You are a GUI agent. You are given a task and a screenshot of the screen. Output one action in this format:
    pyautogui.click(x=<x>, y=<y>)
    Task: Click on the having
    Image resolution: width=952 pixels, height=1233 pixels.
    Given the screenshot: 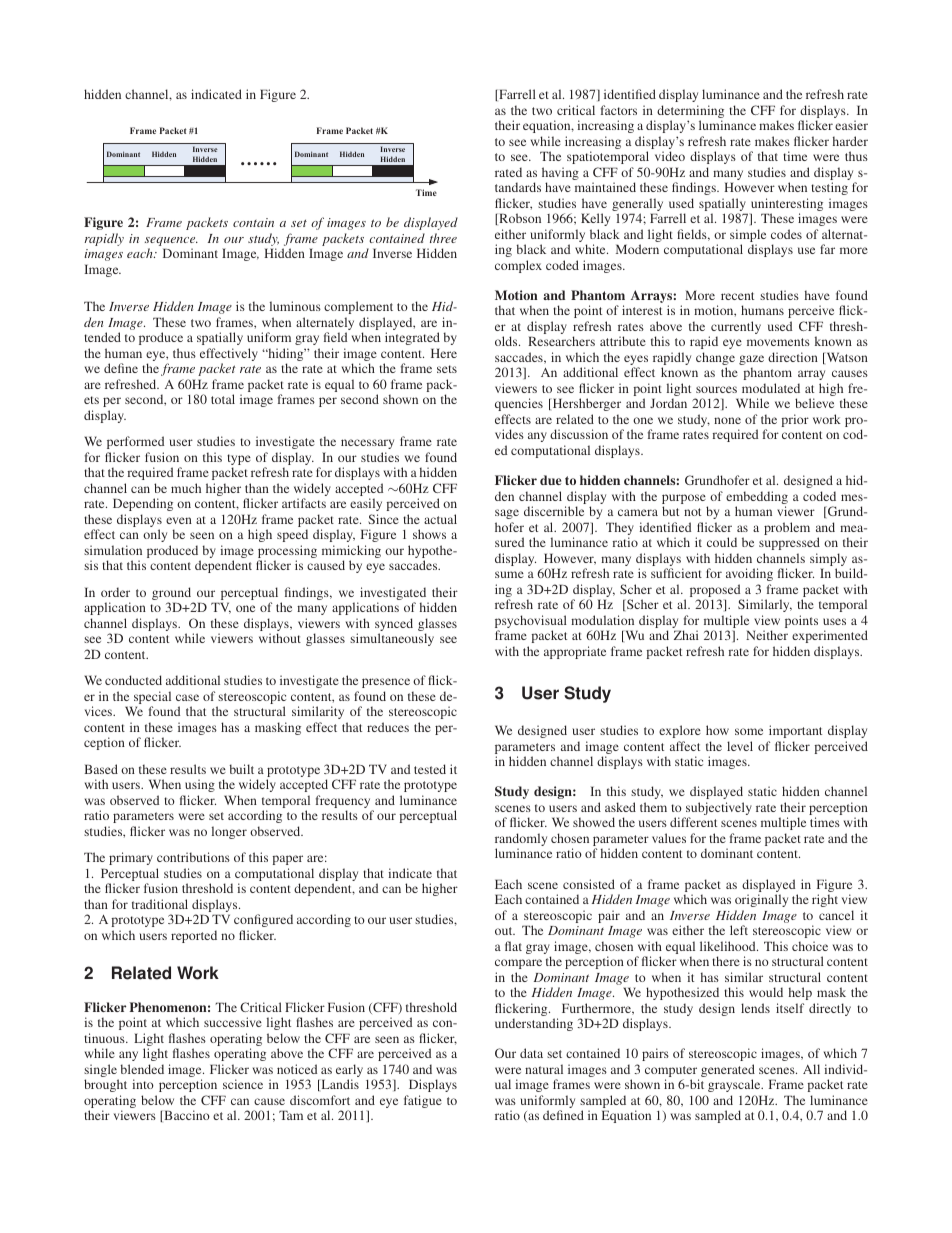 What is the action you would take?
    pyautogui.click(x=560, y=175)
